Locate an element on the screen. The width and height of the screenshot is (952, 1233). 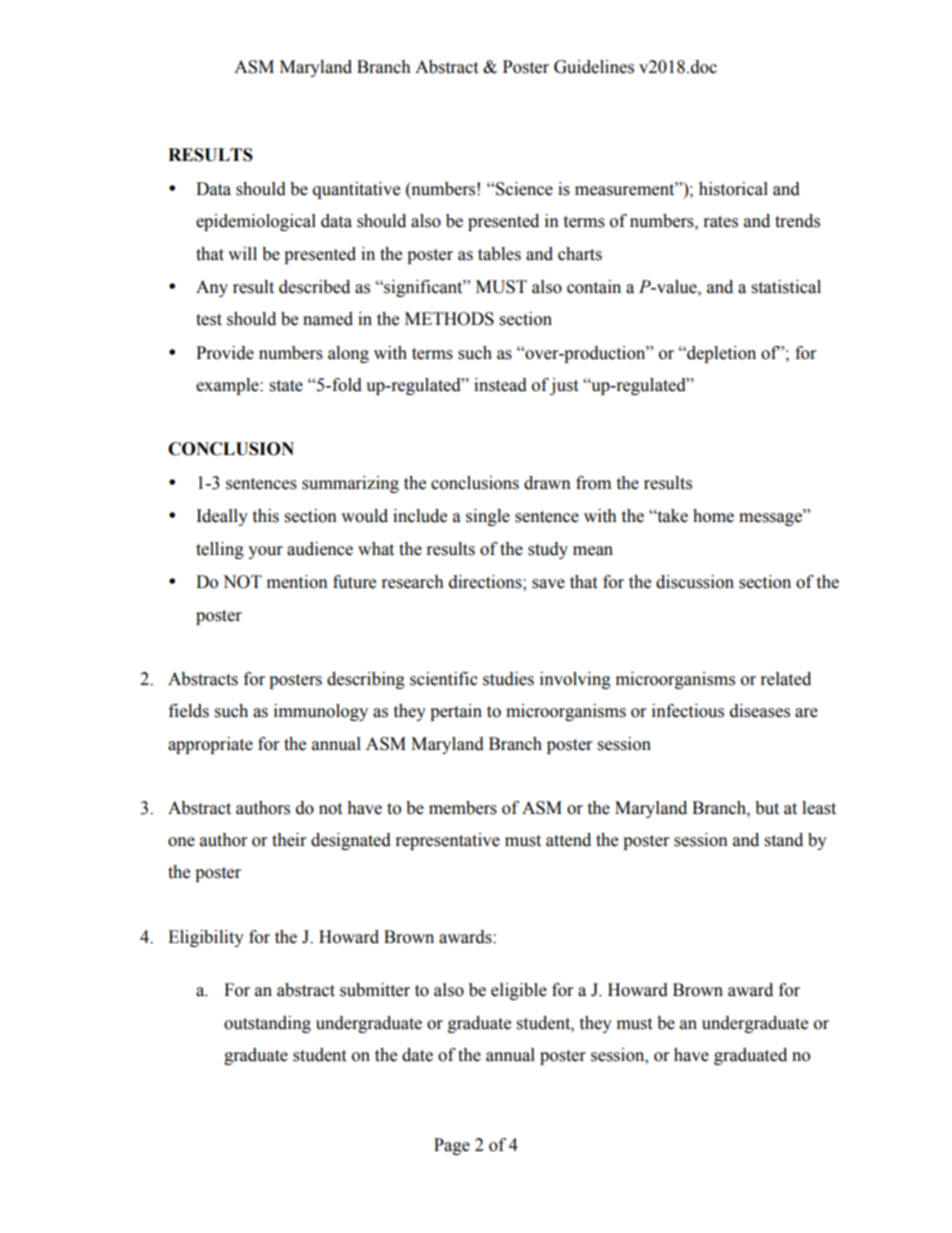
members is located at coordinates (463, 808).
